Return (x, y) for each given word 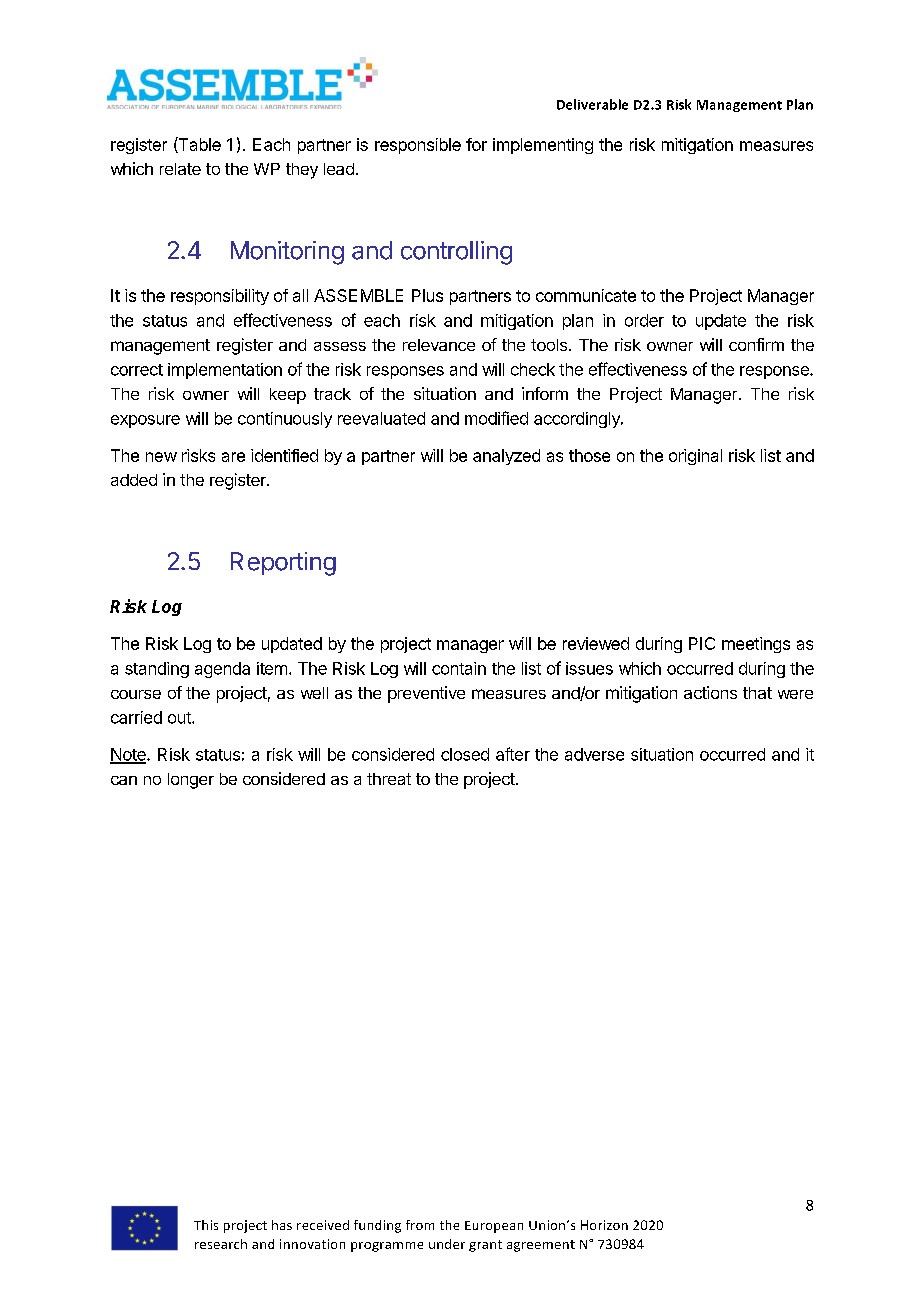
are (233, 457)
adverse (594, 754)
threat (389, 779)
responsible (418, 146)
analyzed (506, 457)
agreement (541, 1246)
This (206, 1225)
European (494, 1227)
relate (180, 169)
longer (191, 781)
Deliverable (592, 104)
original (695, 457)
